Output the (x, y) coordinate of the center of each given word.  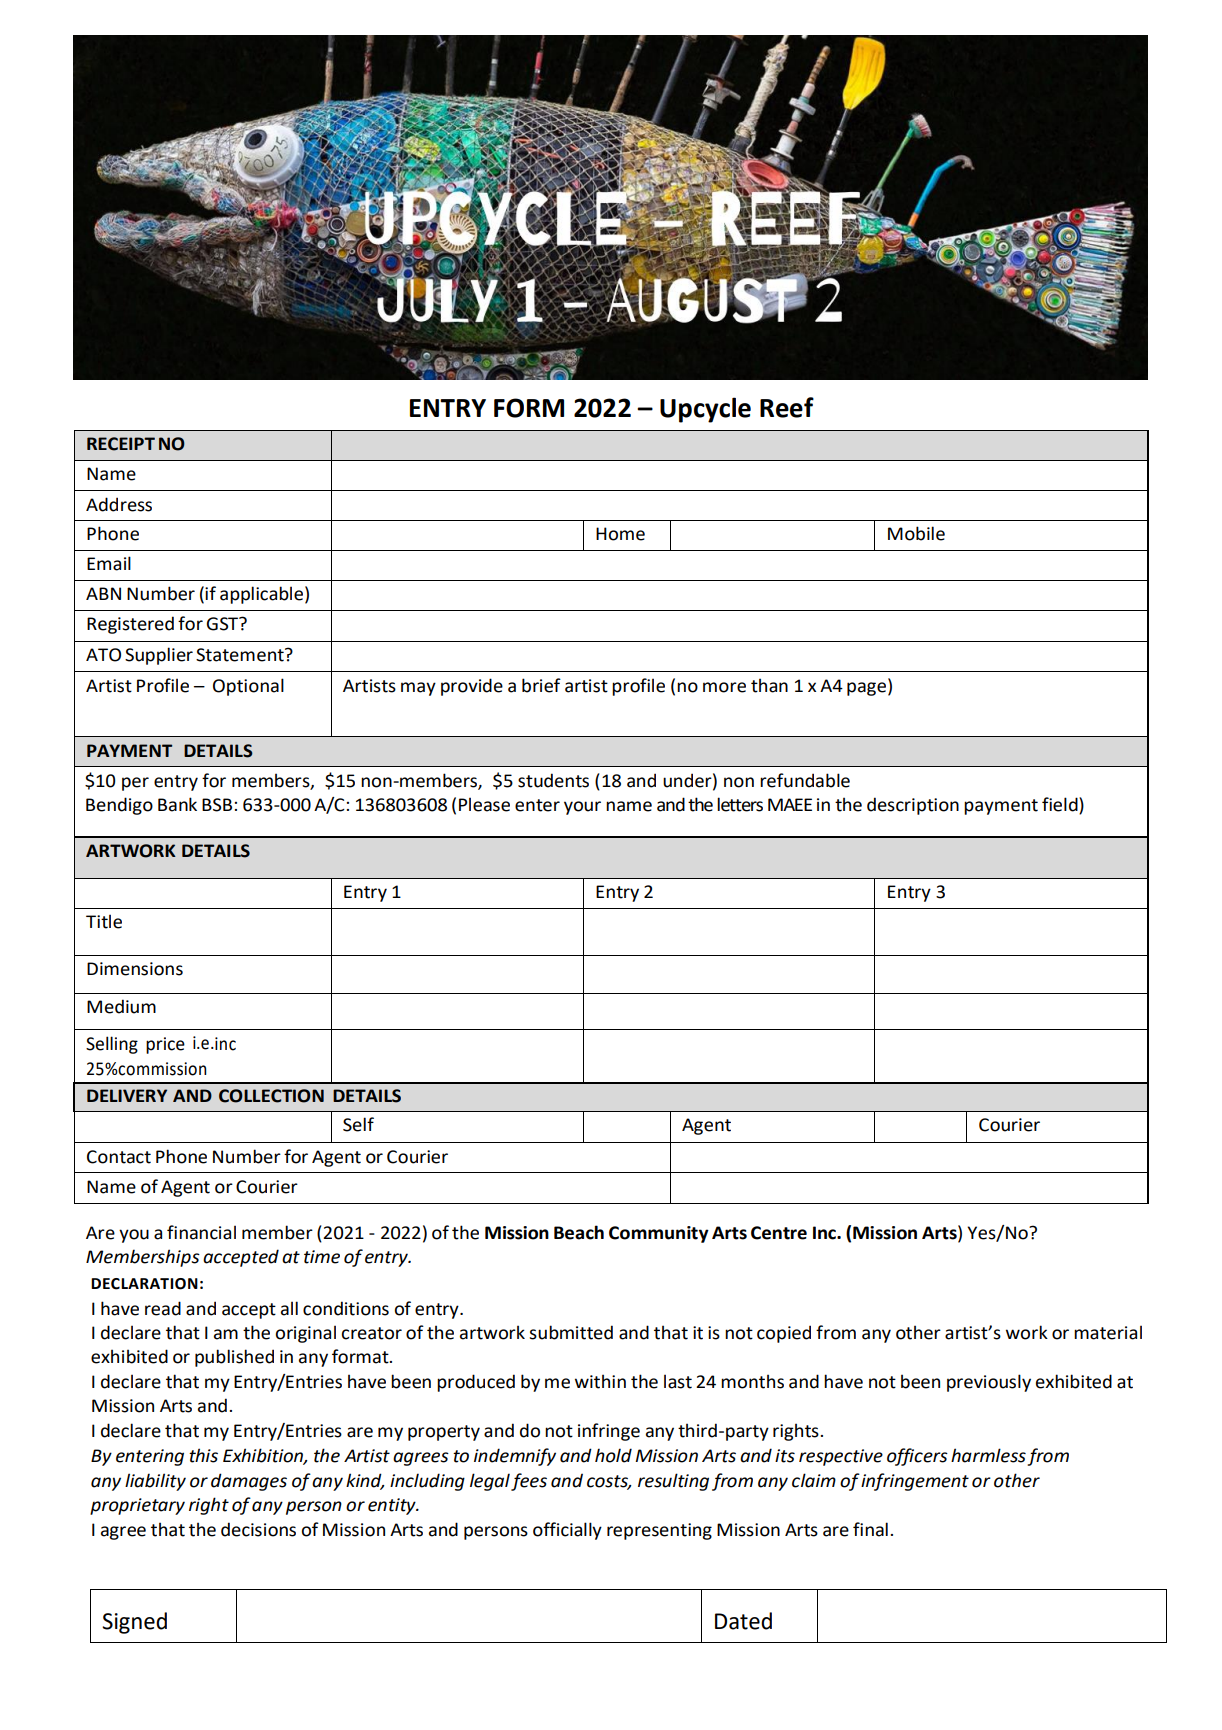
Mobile (916, 533)
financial (201, 1232)
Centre (779, 1233)
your (582, 808)
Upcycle (705, 410)
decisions (258, 1529)
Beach (579, 1232)
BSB (217, 805)
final (870, 1529)
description (913, 806)
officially (567, 1531)
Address (119, 504)
